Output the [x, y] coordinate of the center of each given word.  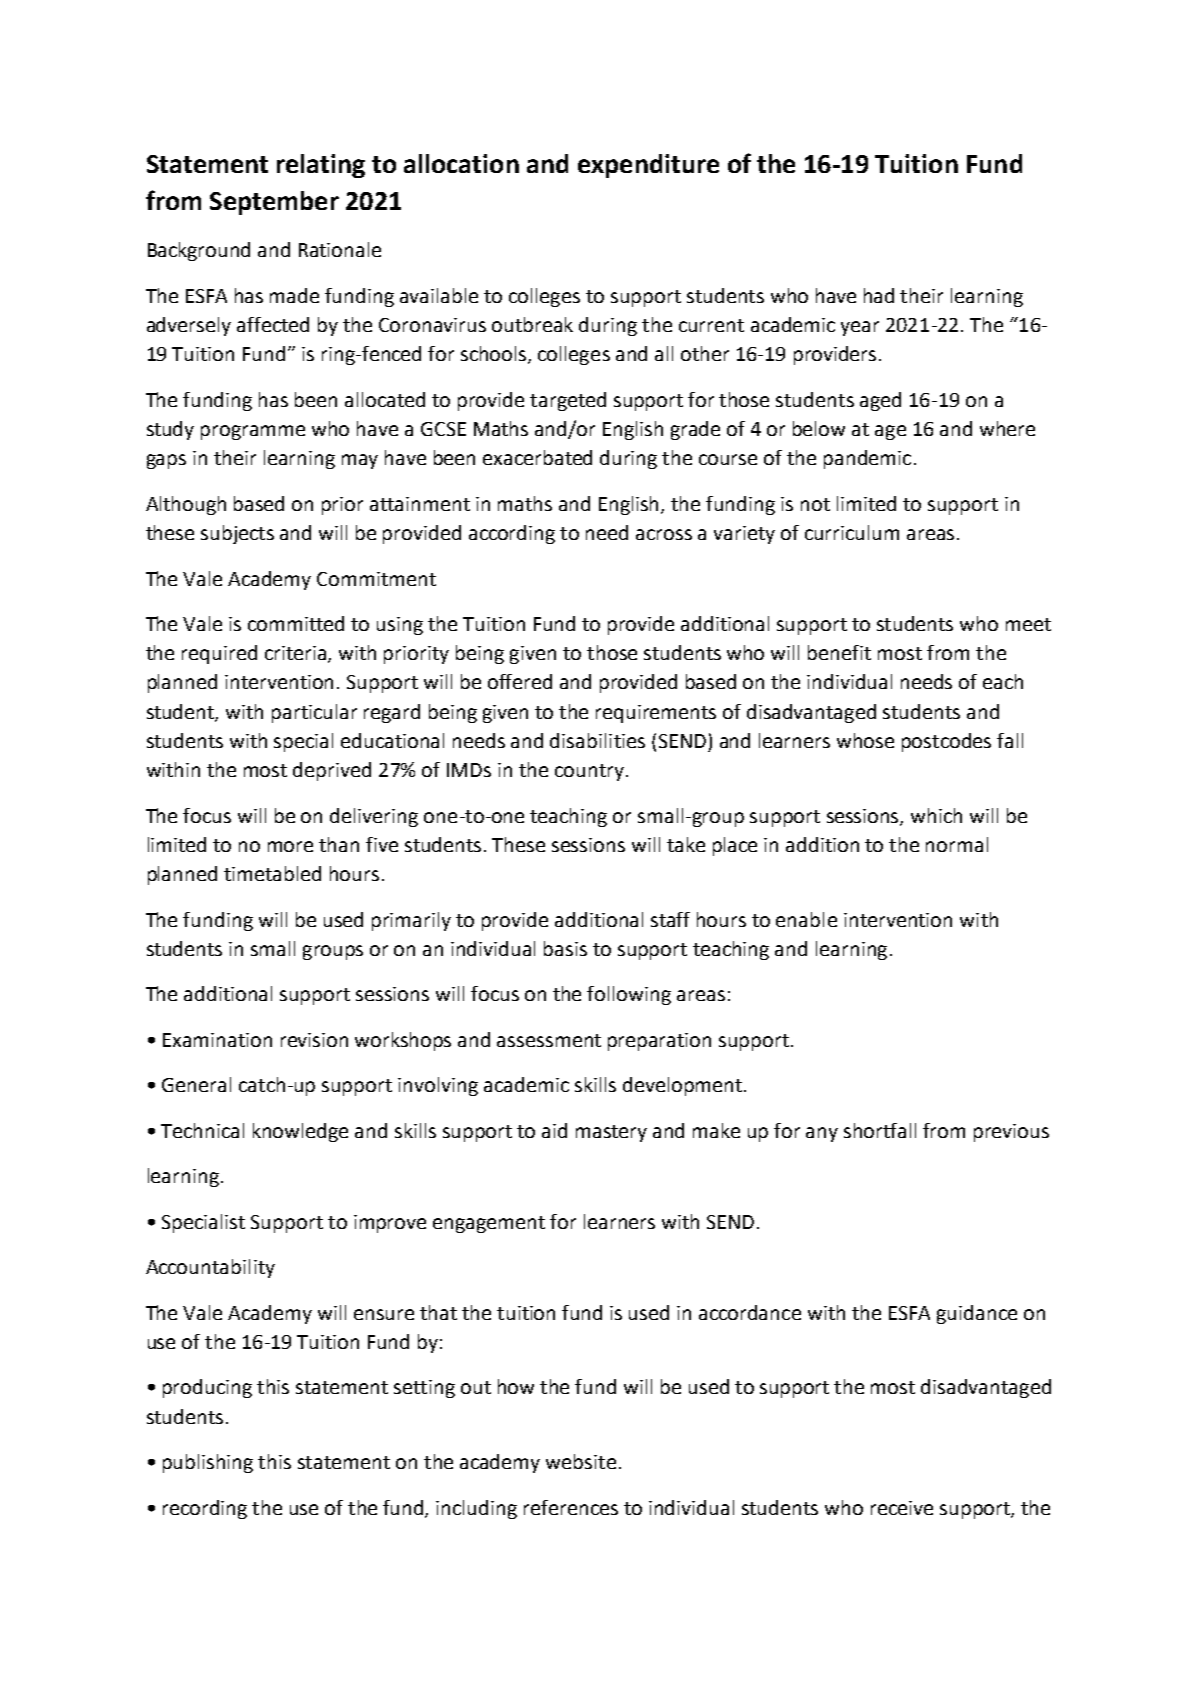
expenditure [648, 166]
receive [902, 1508]
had [879, 295]
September [274, 203]
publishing [208, 1463]
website [581, 1461]
